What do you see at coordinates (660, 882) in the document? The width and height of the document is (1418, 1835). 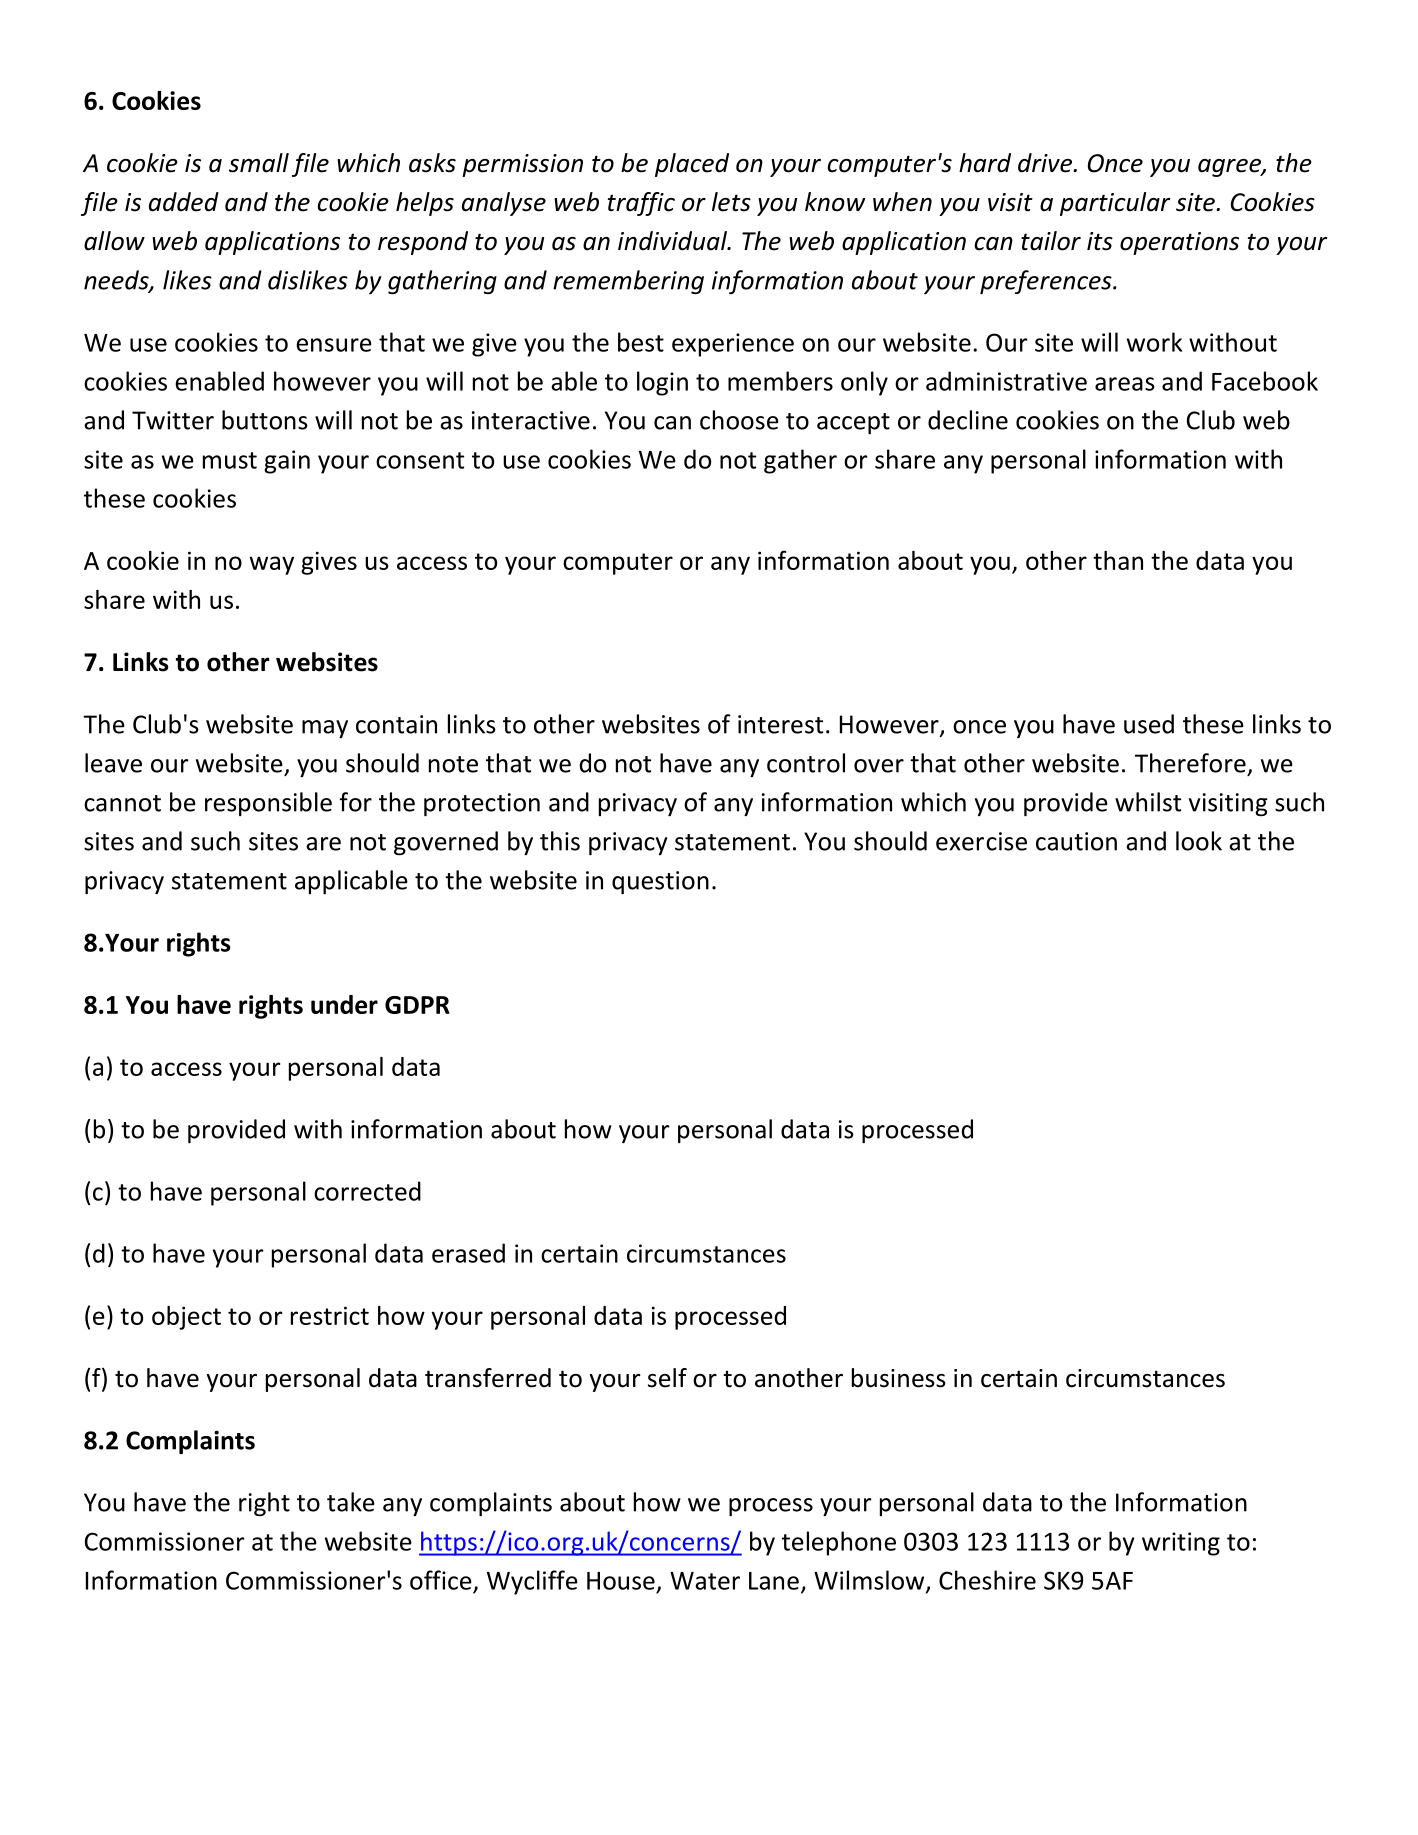 I see `question` at bounding box center [660, 882].
